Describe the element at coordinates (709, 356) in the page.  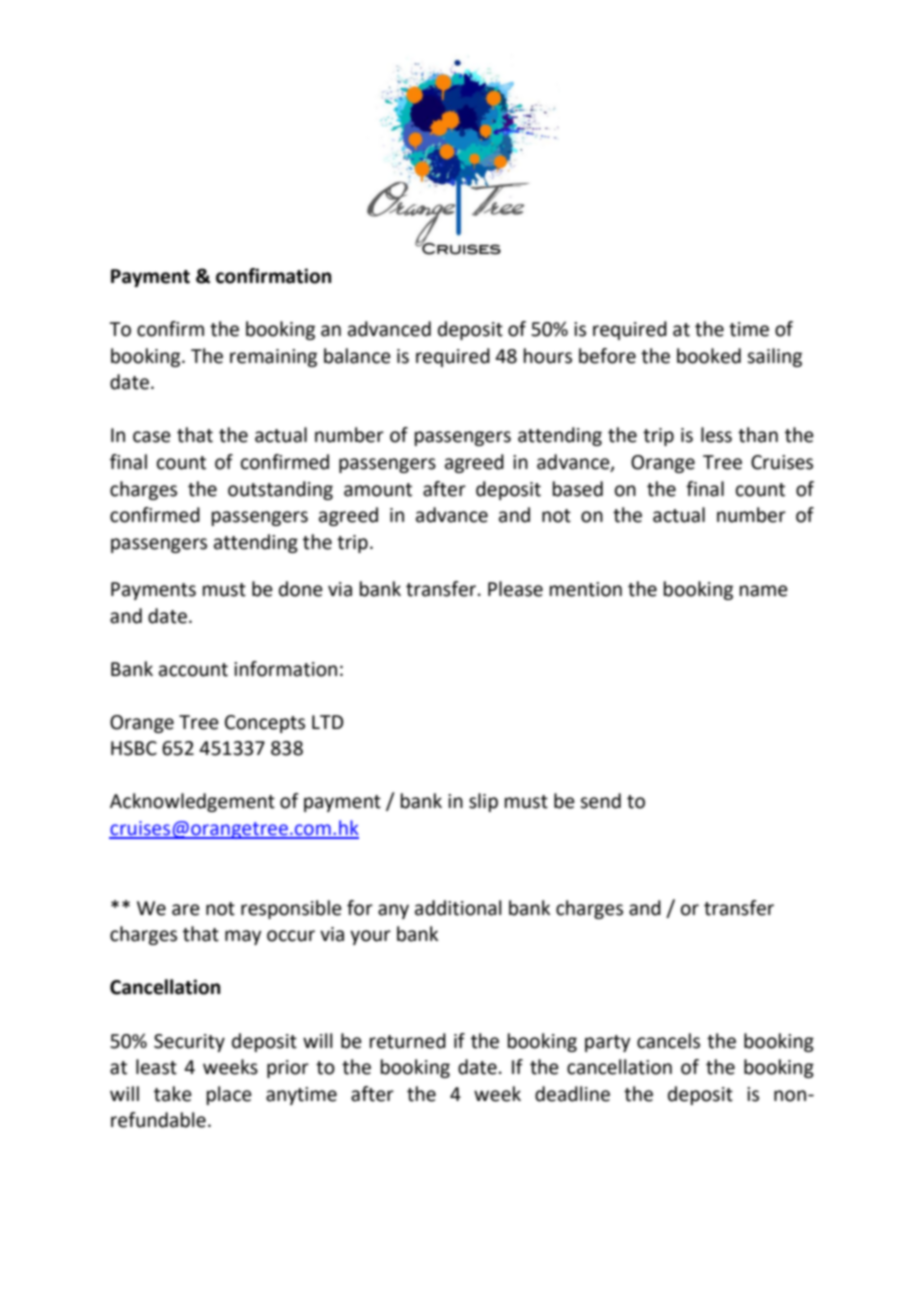
I see `booked` at that location.
